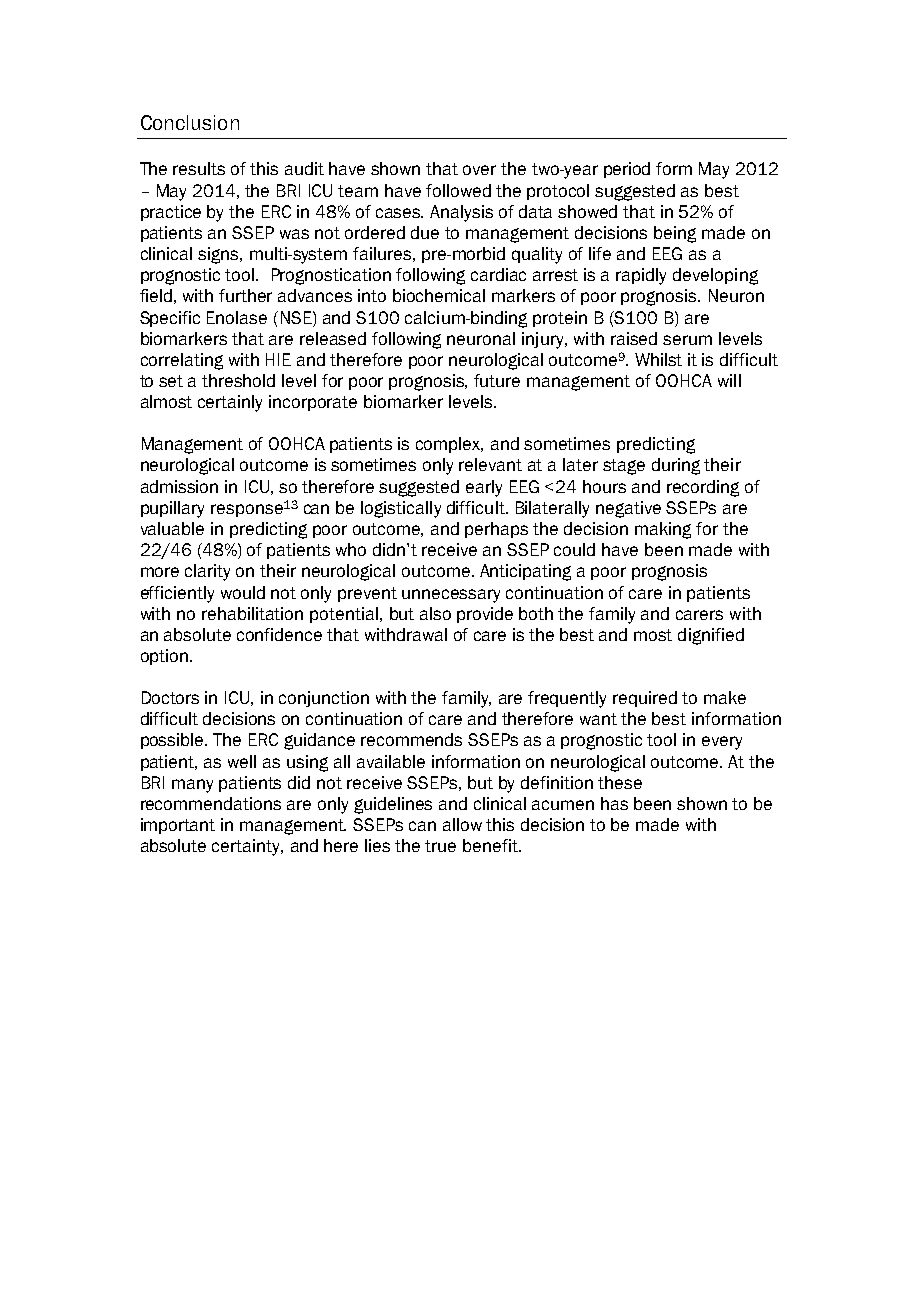 The width and height of the screenshot is (924, 1309). What do you see at coordinates (627, 170) in the screenshot?
I see `period` at bounding box center [627, 170].
